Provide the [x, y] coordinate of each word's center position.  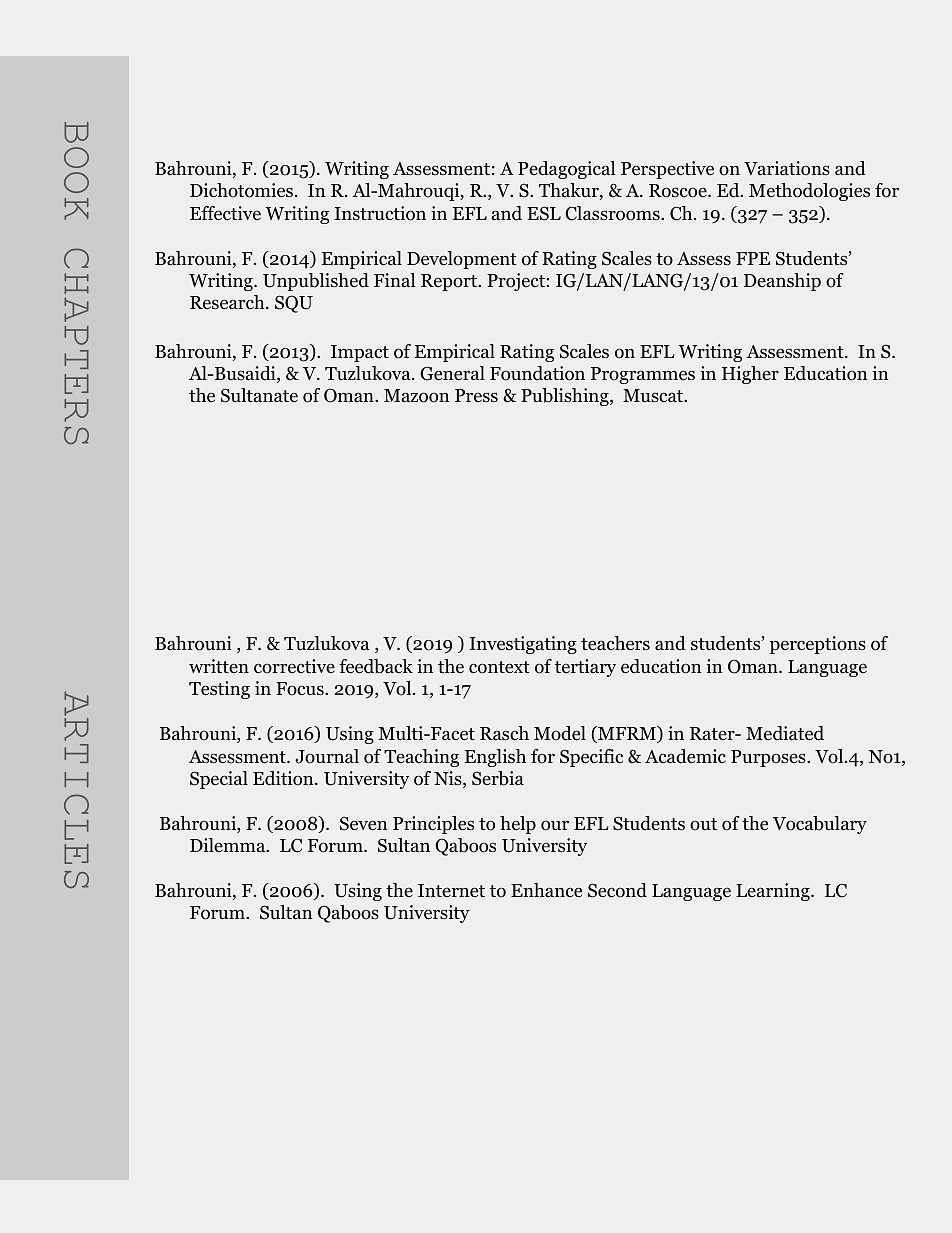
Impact [360, 353]
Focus [301, 689]
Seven [363, 823]
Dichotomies [241, 190]
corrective [294, 666]
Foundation [537, 373]
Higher [750, 375]
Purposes [769, 758]
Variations [787, 168]
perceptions [818, 645]
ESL [544, 213]
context [499, 667]
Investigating [523, 645]
